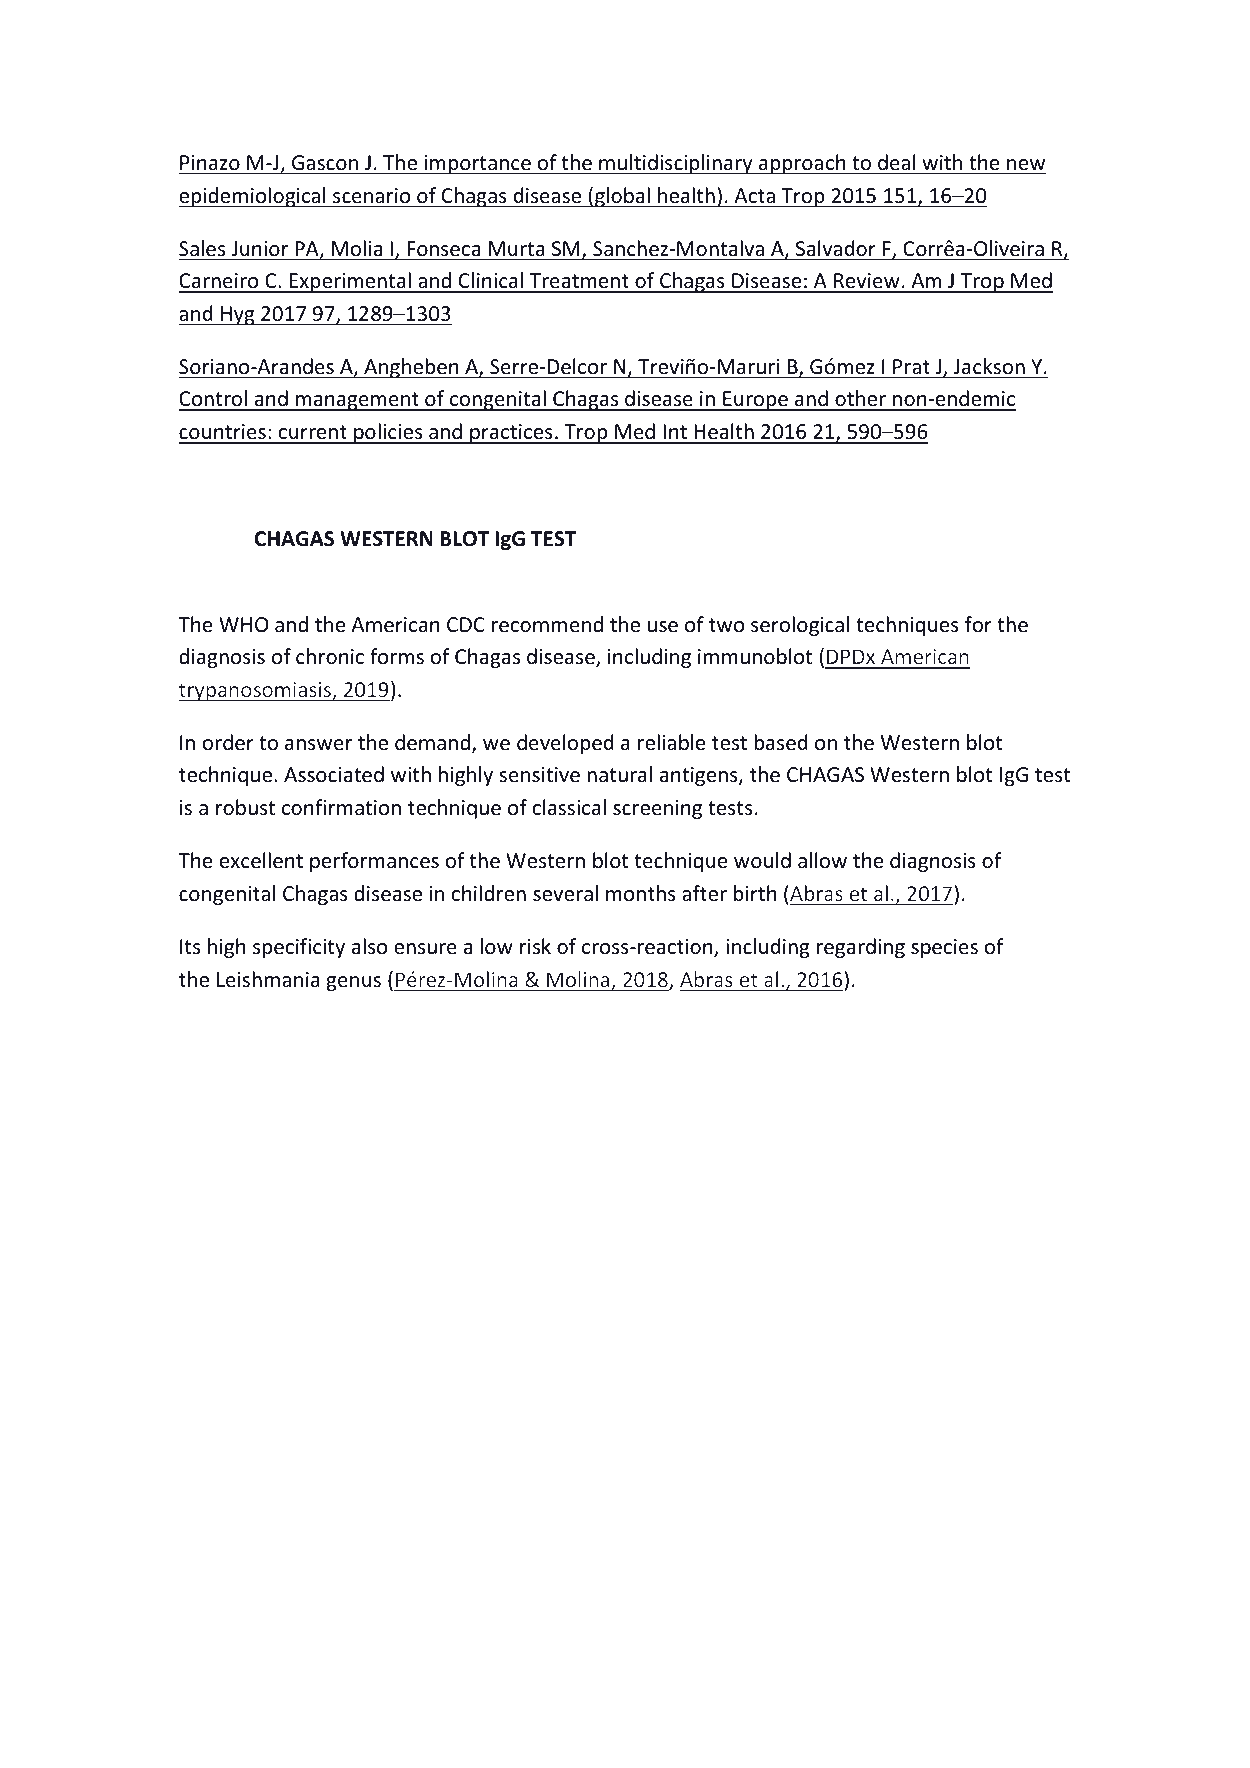 Image resolution: width=1250 pixels, height=1768 pixels. What do you see at coordinates (781, 742) in the screenshot?
I see `based` at bounding box center [781, 742].
